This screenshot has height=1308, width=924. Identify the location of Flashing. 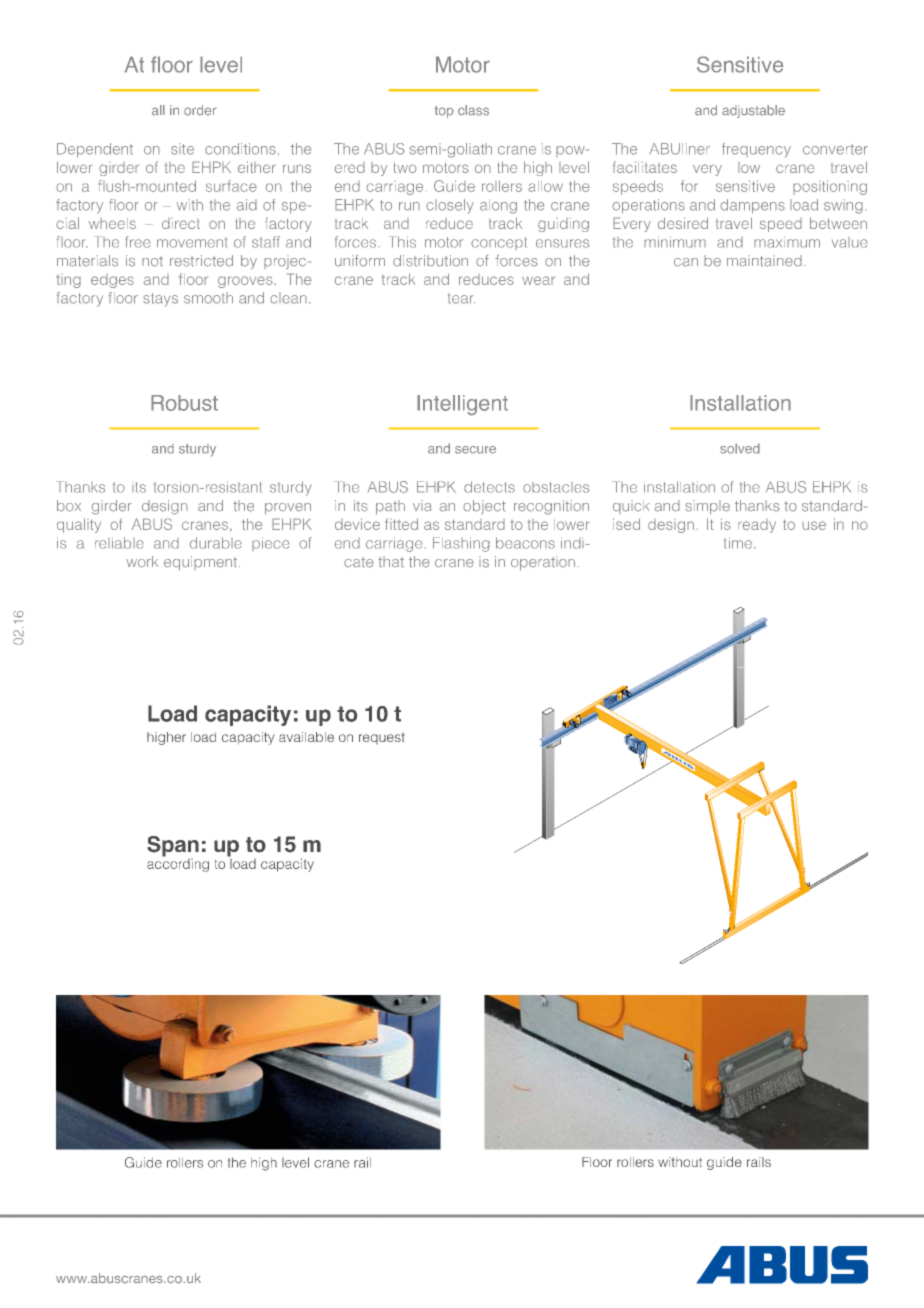
(461, 544).
